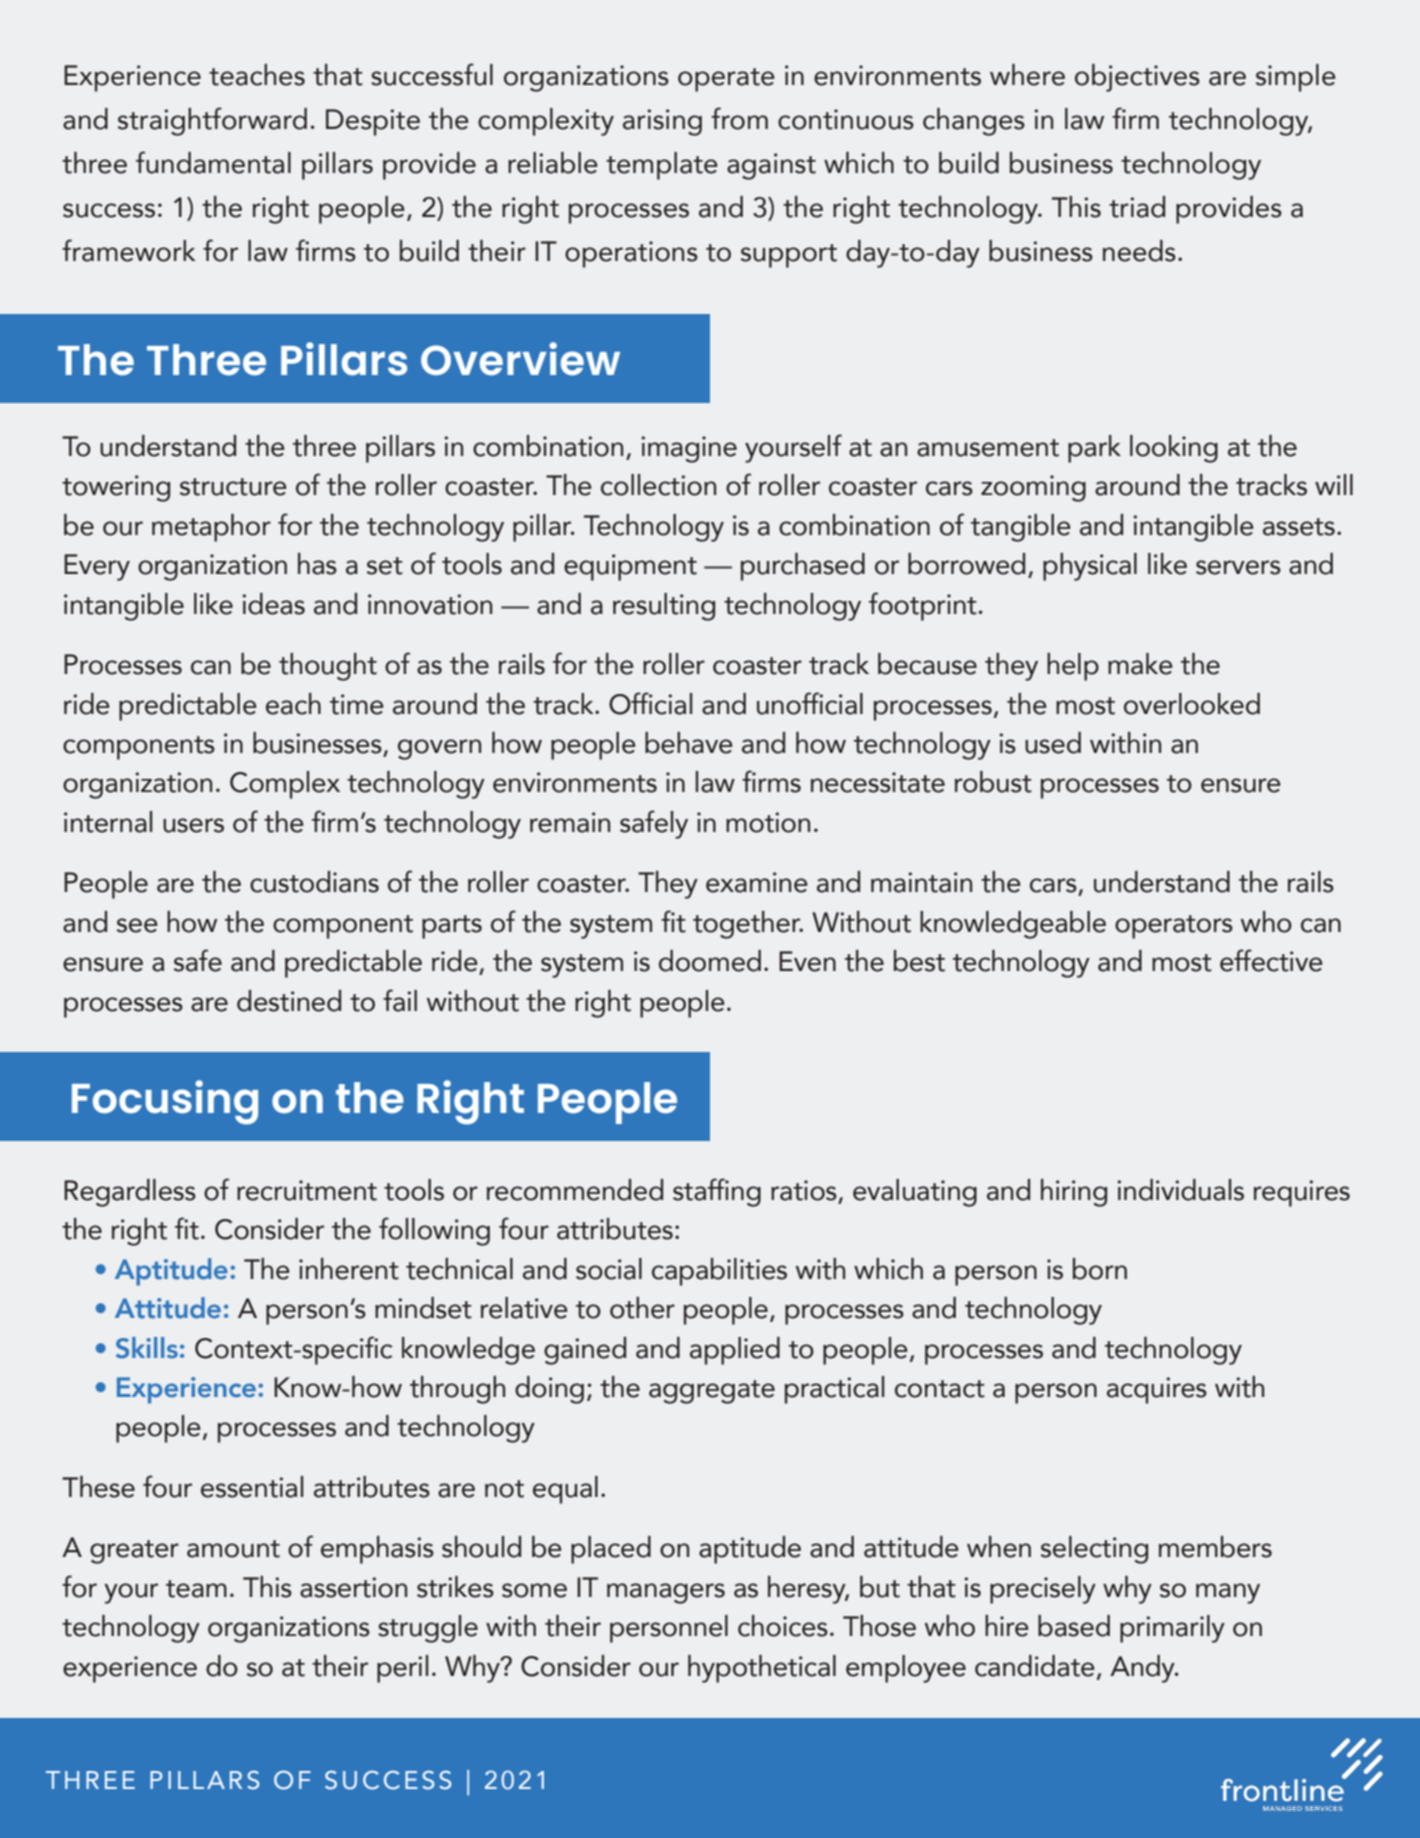 The width and height of the screenshot is (1420, 1838). Describe the element at coordinates (314, 882) in the screenshot. I see `custodians` at that location.
